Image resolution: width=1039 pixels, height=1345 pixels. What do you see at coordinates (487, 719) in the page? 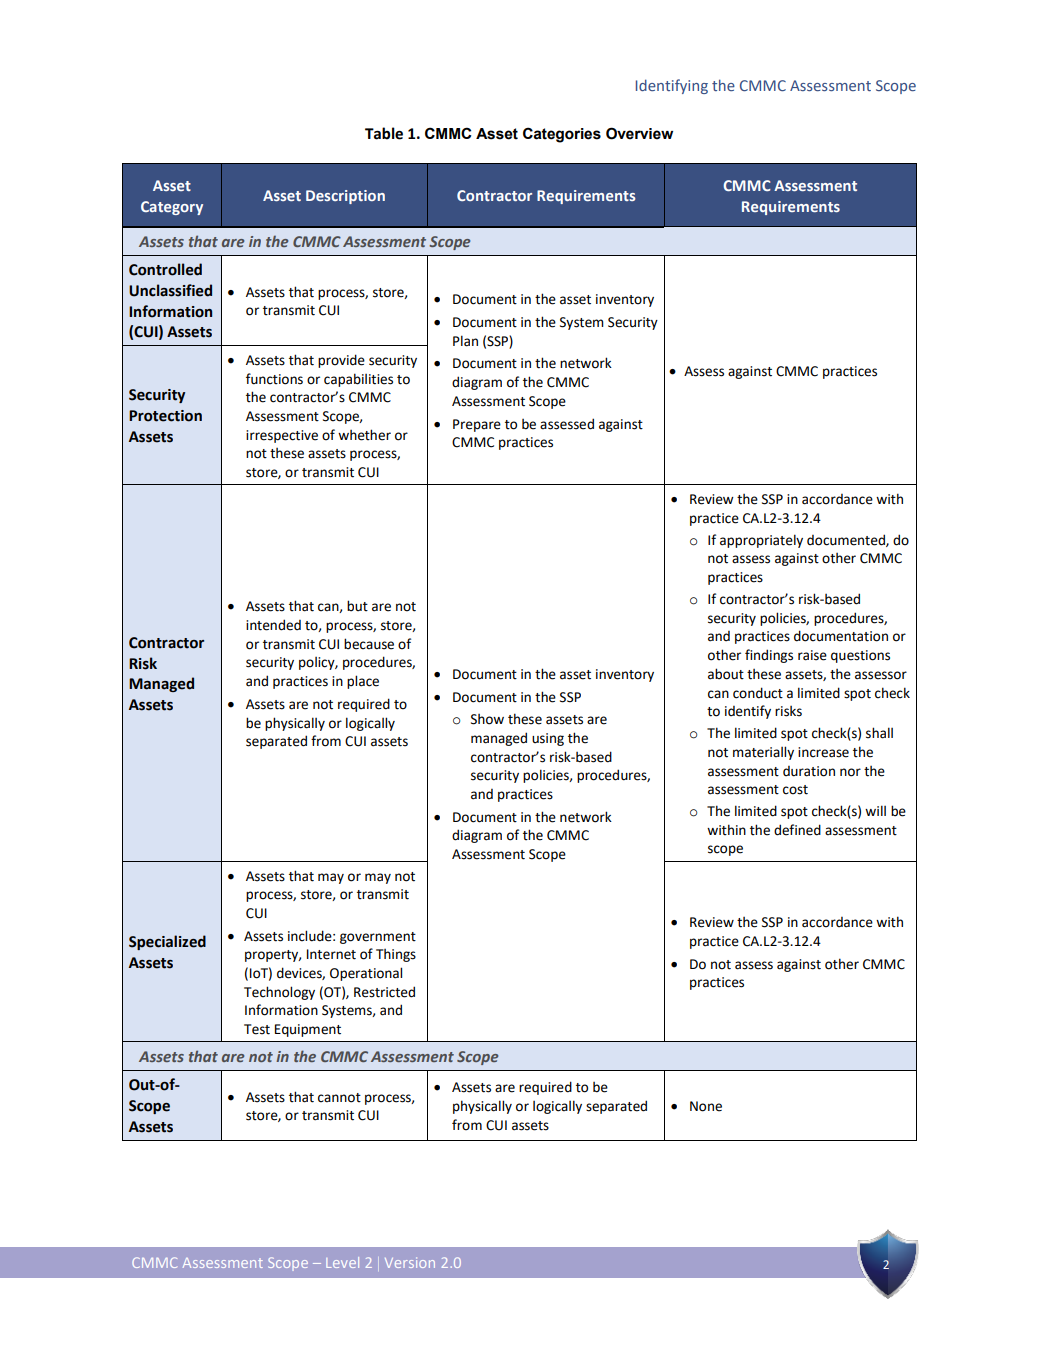
I see `Show` at bounding box center [487, 719].
